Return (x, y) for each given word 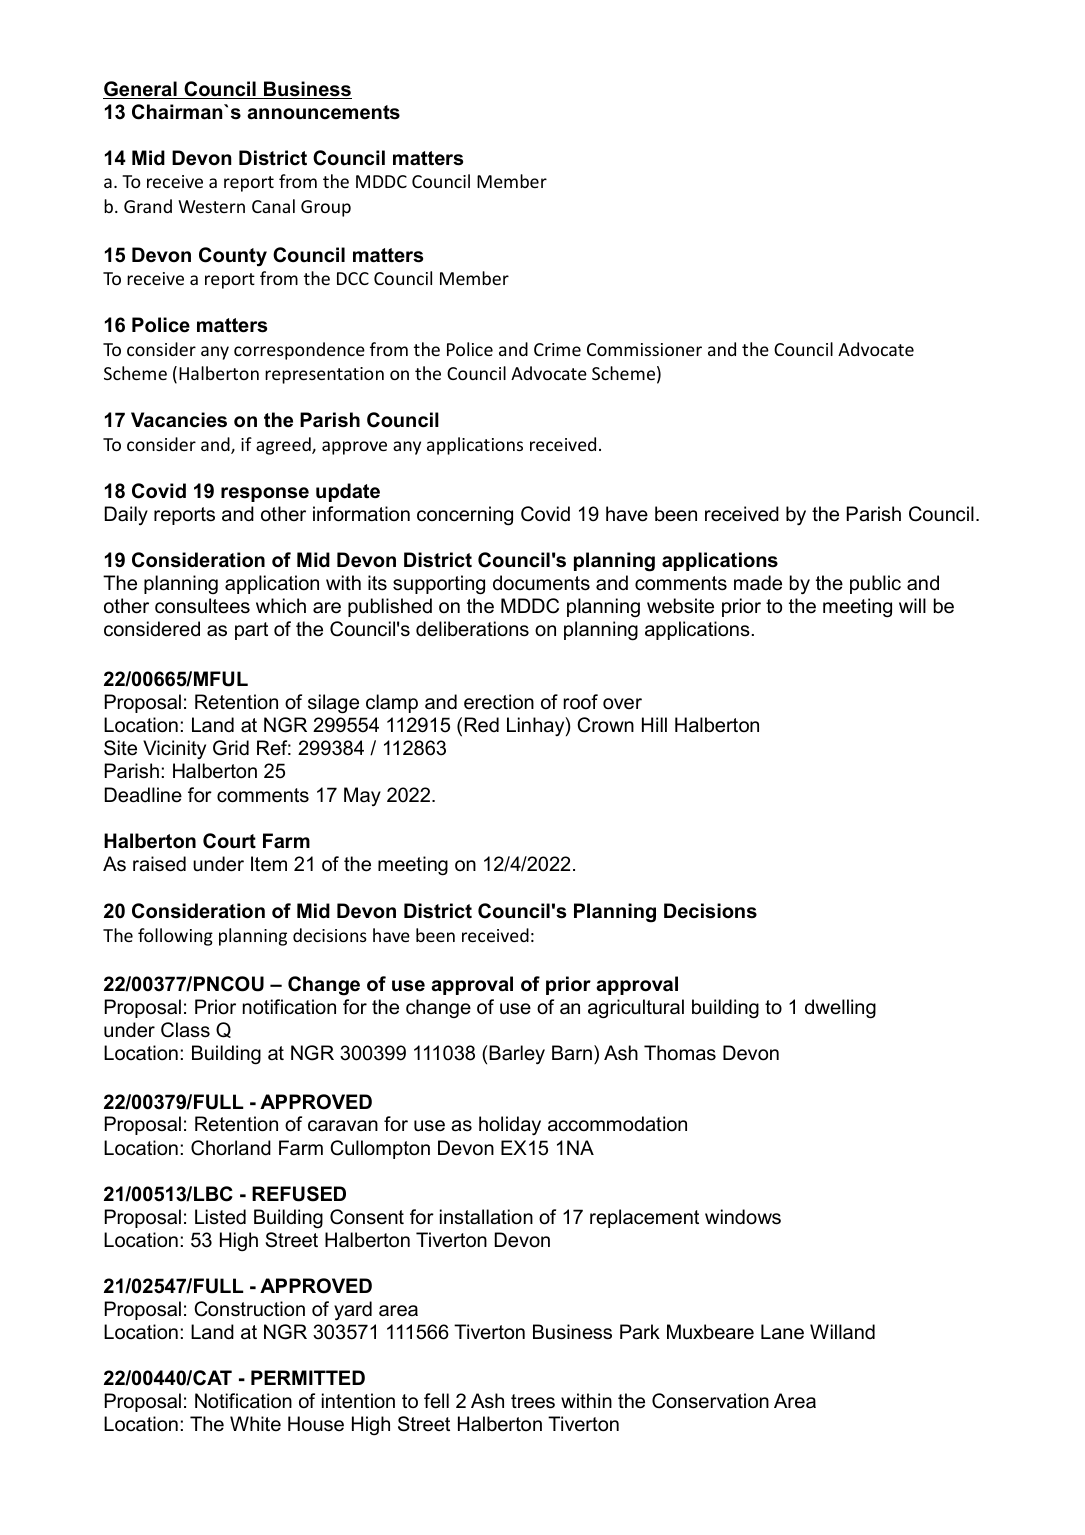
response (265, 494)
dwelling (840, 1009)
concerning (465, 516)
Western (211, 206)
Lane (782, 1332)
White (255, 1424)
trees (533, 1401)
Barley (517, 1055)
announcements (323, 112)
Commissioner (644, 349)
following (175, 937)
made (758, 583)
